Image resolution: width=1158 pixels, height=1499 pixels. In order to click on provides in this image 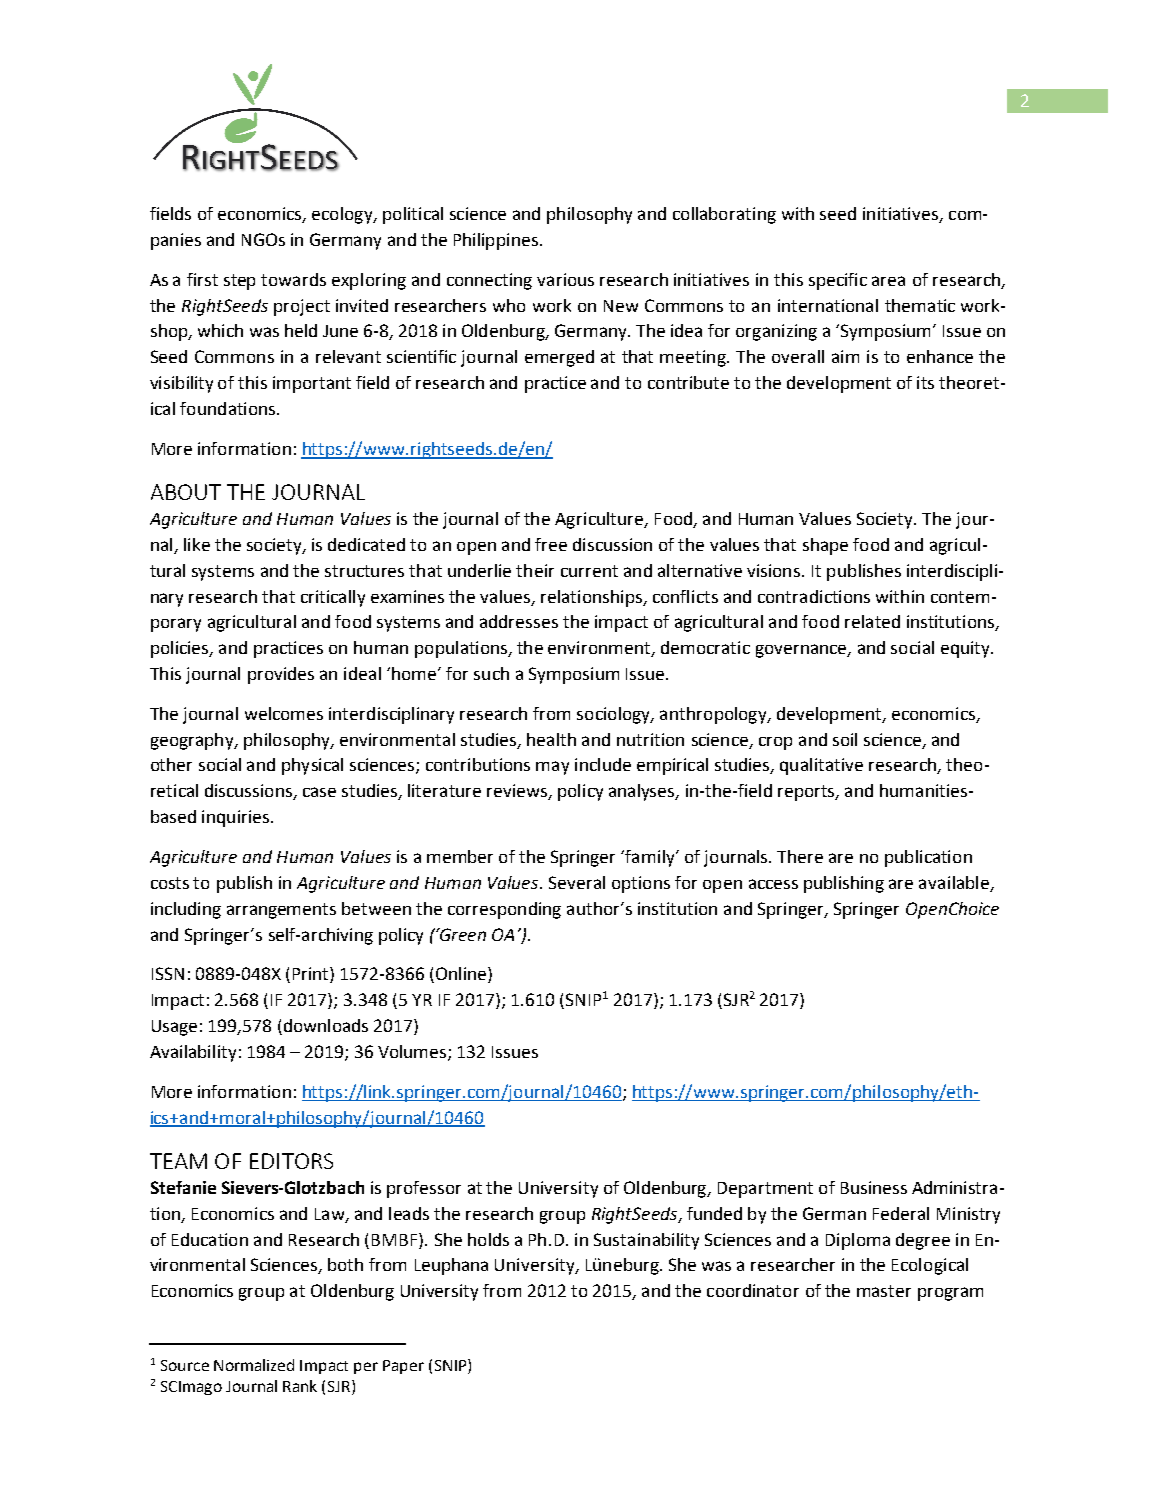, I will do `click(281, 675)`.
